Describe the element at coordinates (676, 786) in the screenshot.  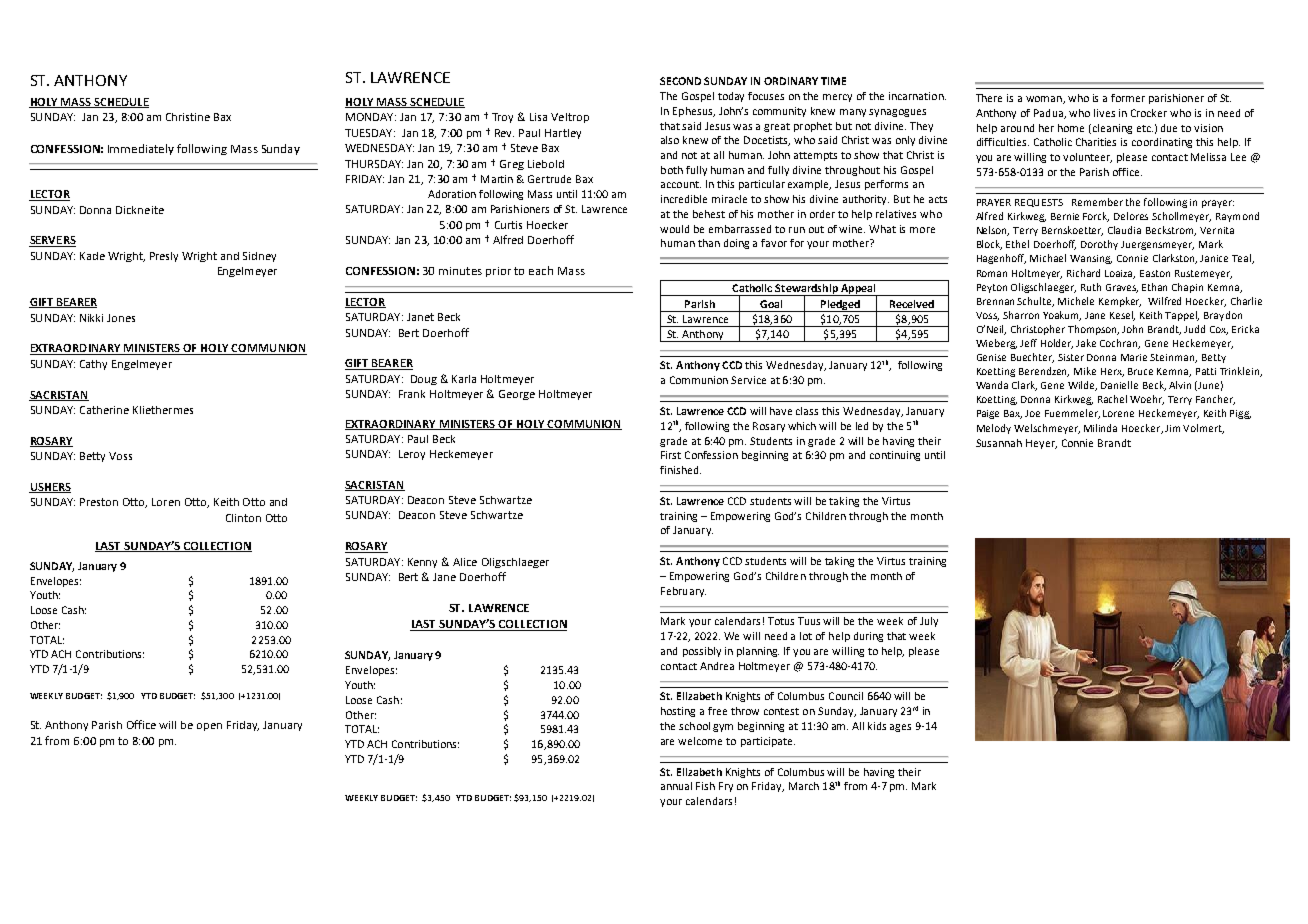
I see `annual` at that location.
